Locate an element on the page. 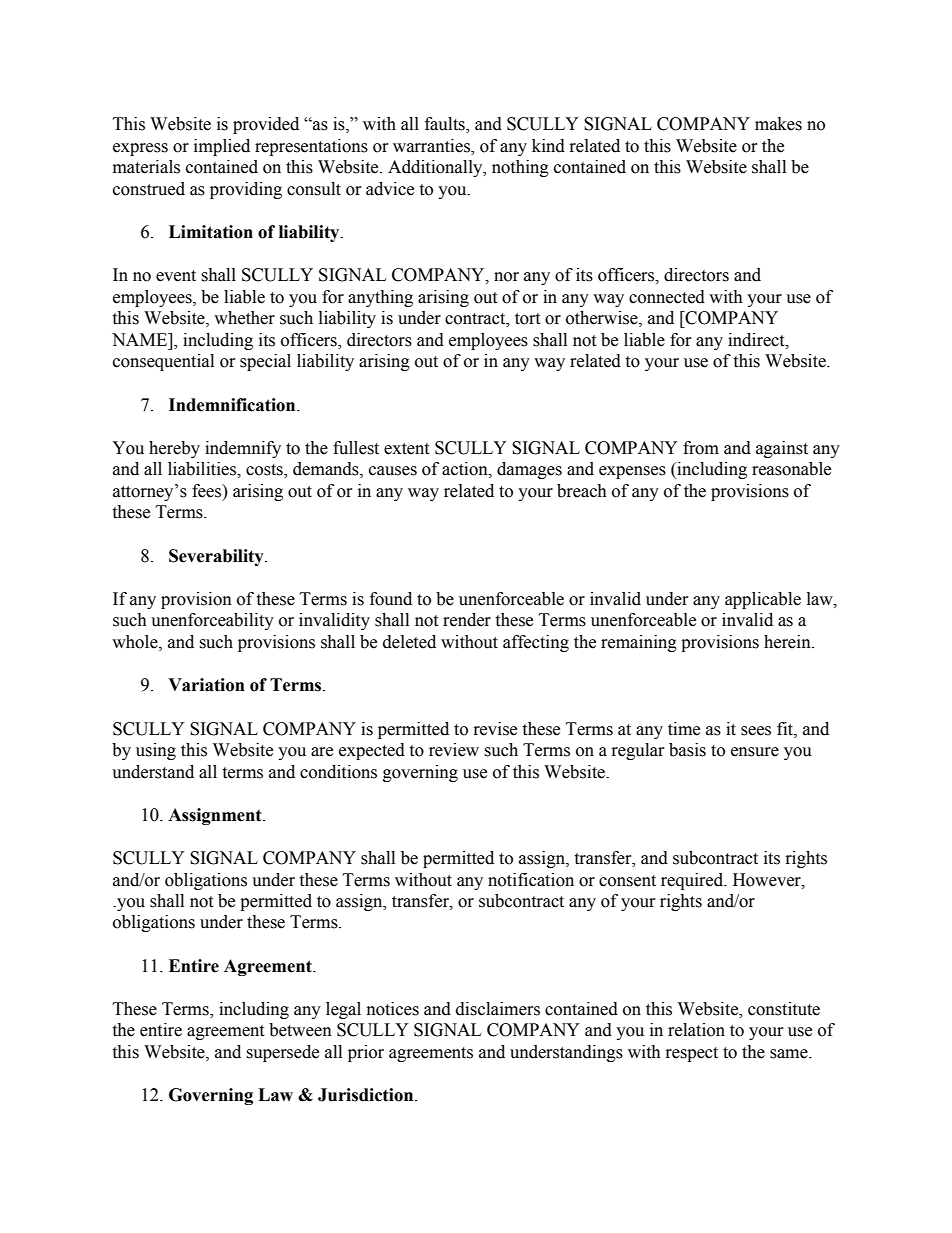 Image resolution: width=952 pixels, height=1233 pixels. makes is located at coordinates (778, 124).
